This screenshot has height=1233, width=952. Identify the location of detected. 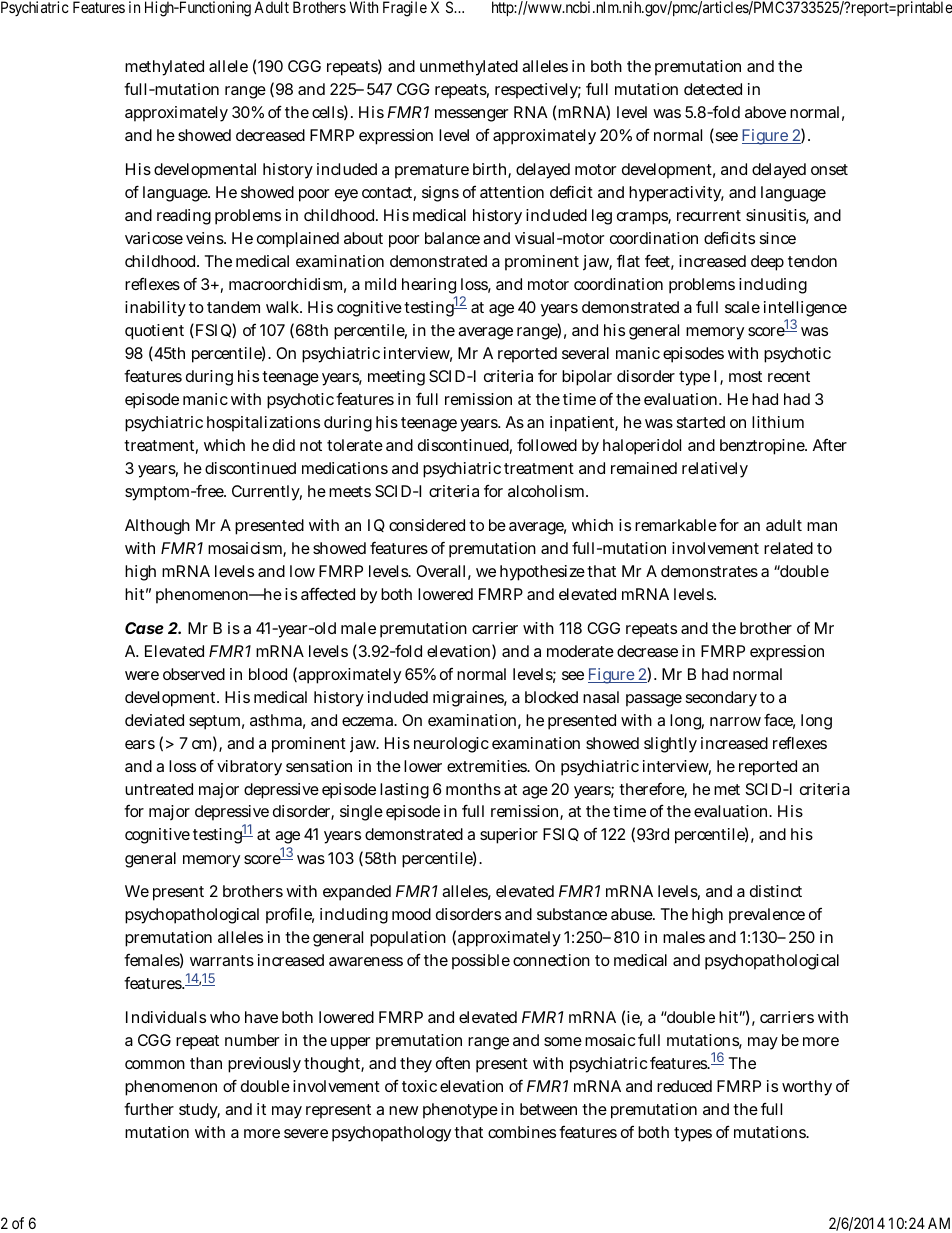
(713, 89).
